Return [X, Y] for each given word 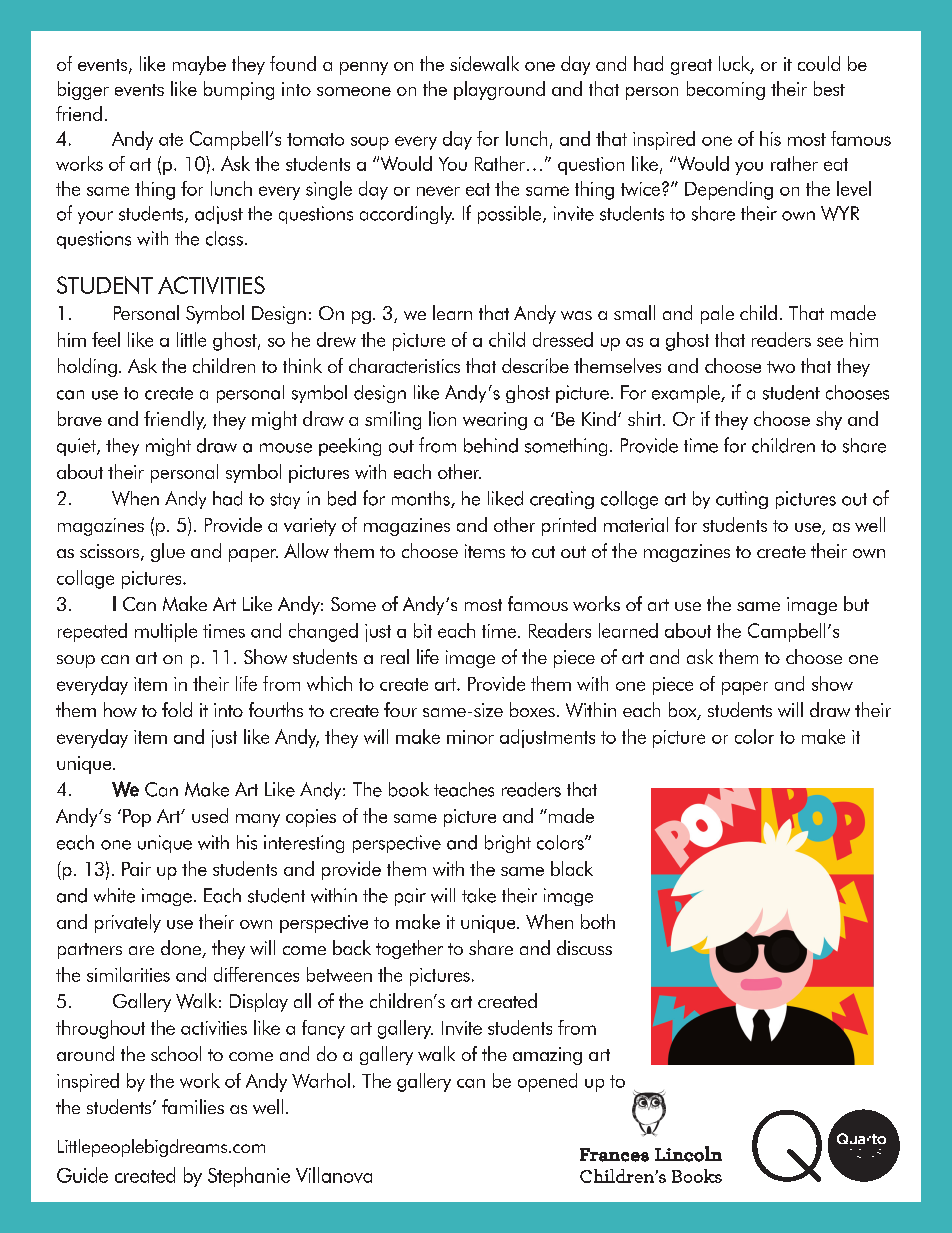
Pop [137, 818]
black [572, 868]
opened [547, 1082]
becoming [726, 90]
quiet [77, 447]
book [409, 789]
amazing [547, 1056]
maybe [199, 65]
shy [829, 420]
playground [499, 90]
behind [491, 445]
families [193, 1106]
